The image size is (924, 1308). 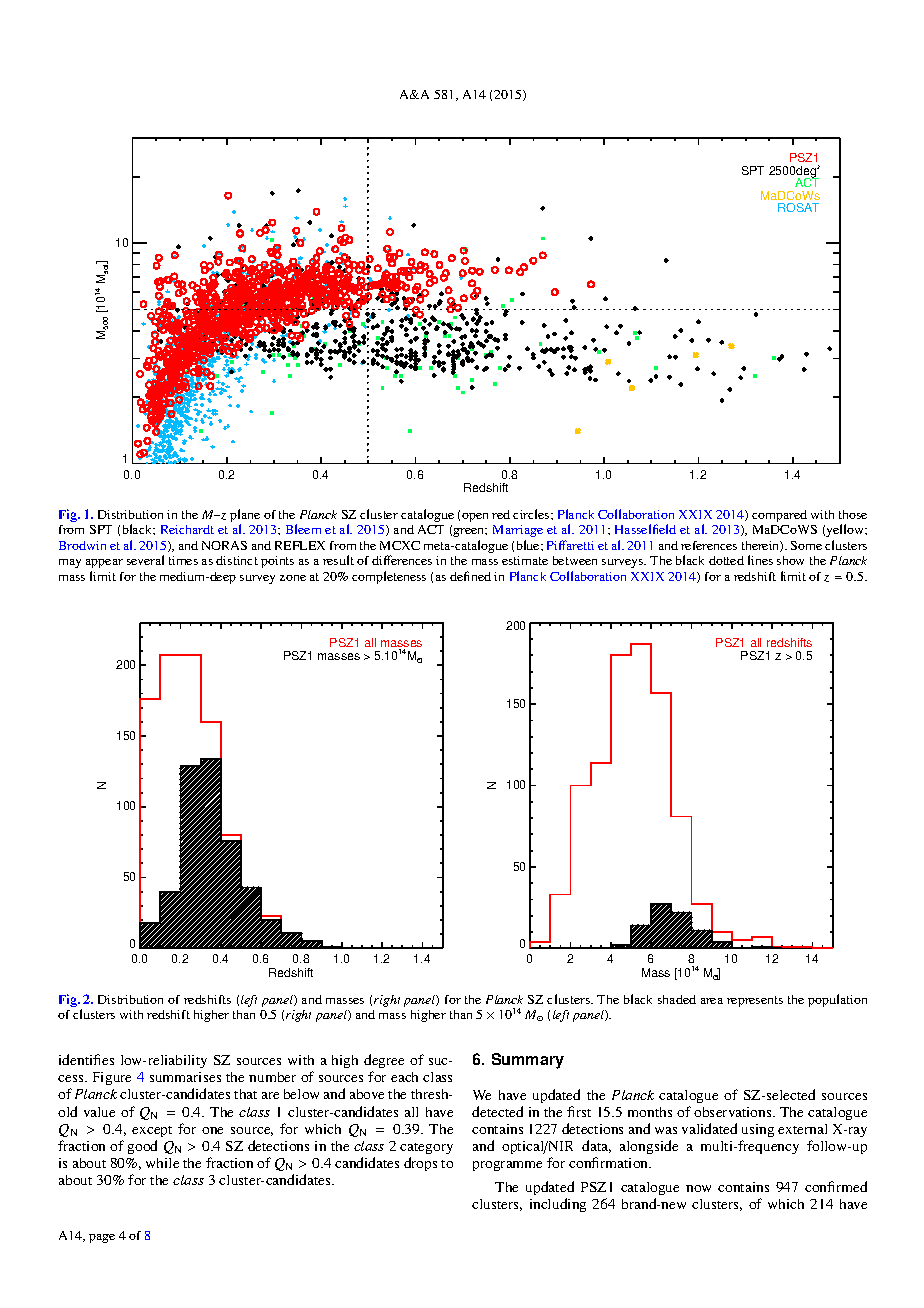 What do you see at coordinates (420, 1164) in the document?
I see `drops` at bounding box center [420, 1164].
